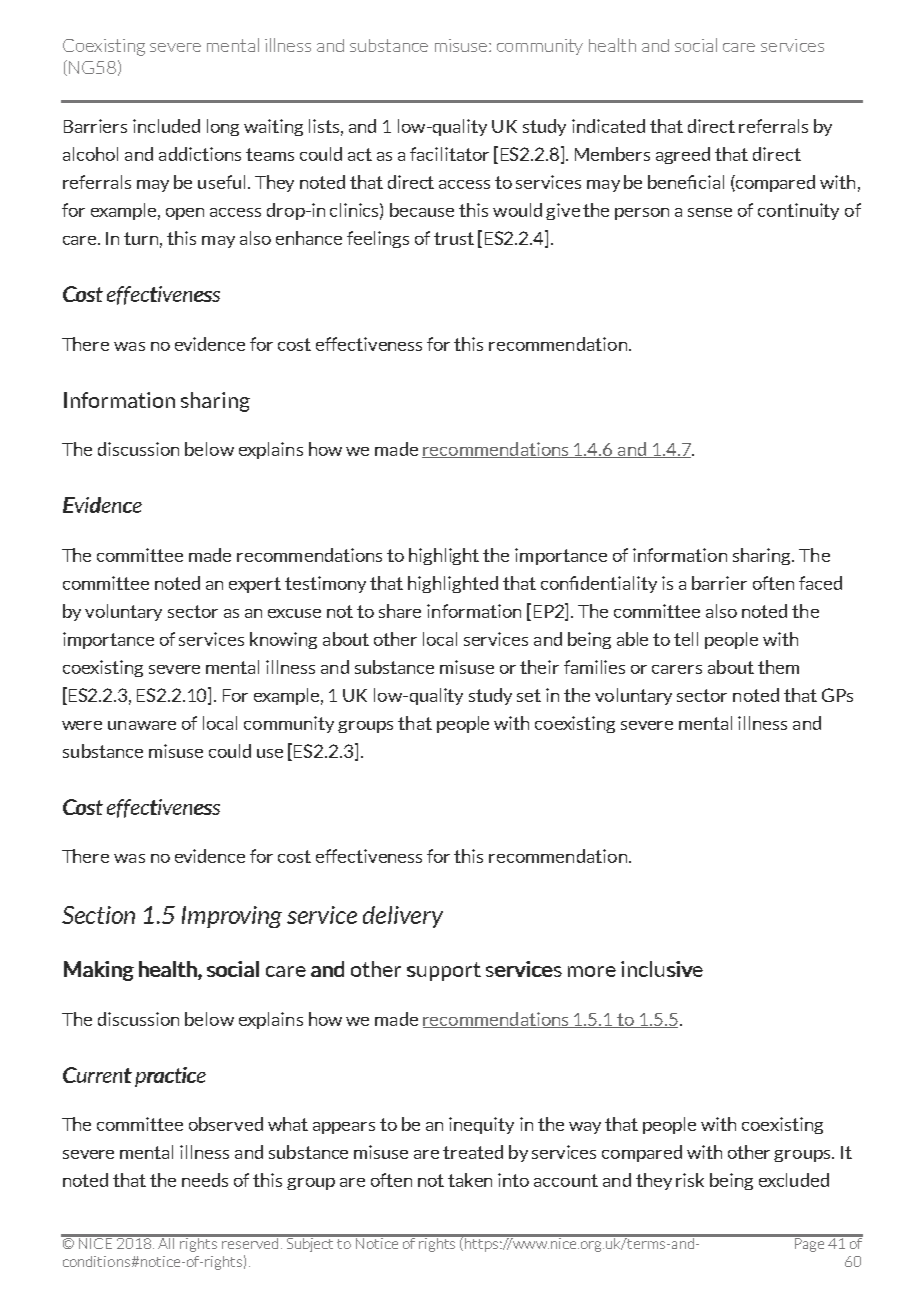 This screenshot has width=924, height=1308. What do you see at coordinates (449, 154) in the screenshot?
I see `facilitator` at bounding box center [449, 154].
